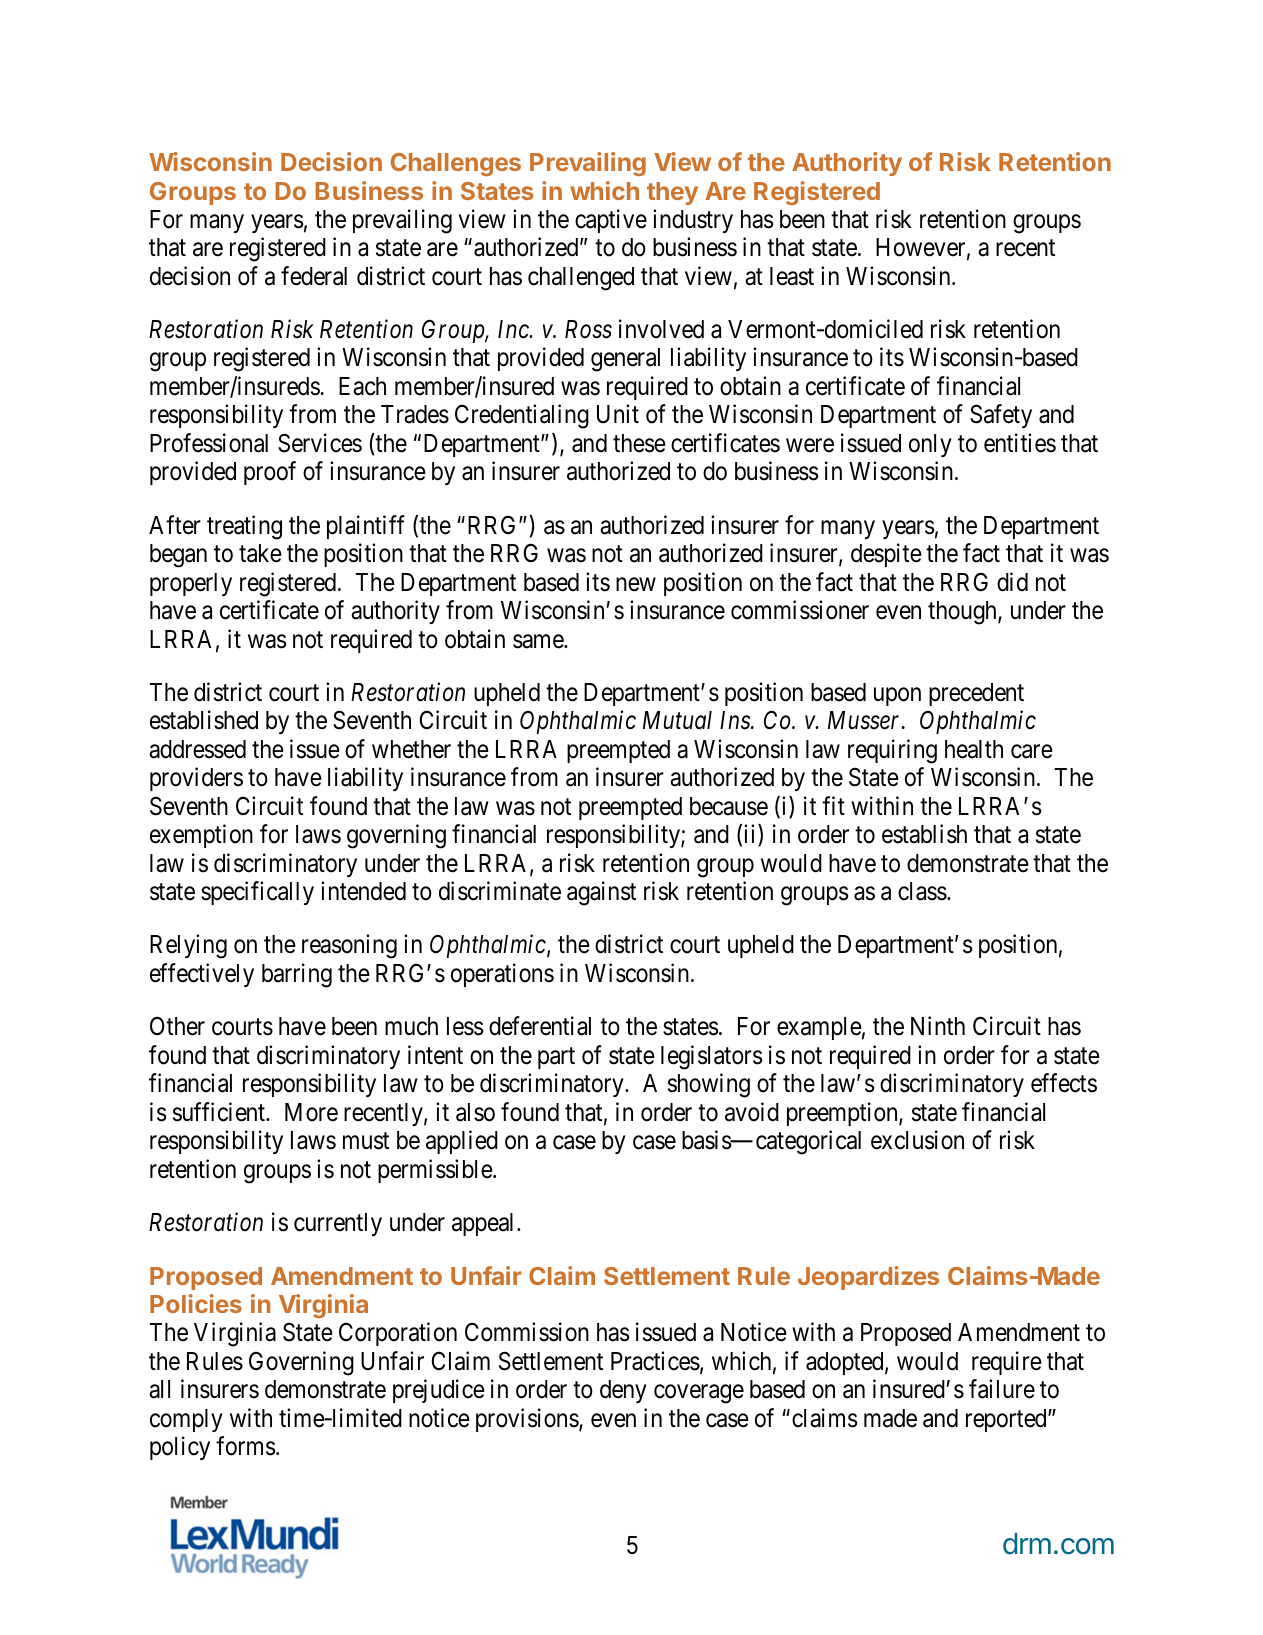 This document has height=1635, width=1263. I want to click on federal, so click(314, 276).
